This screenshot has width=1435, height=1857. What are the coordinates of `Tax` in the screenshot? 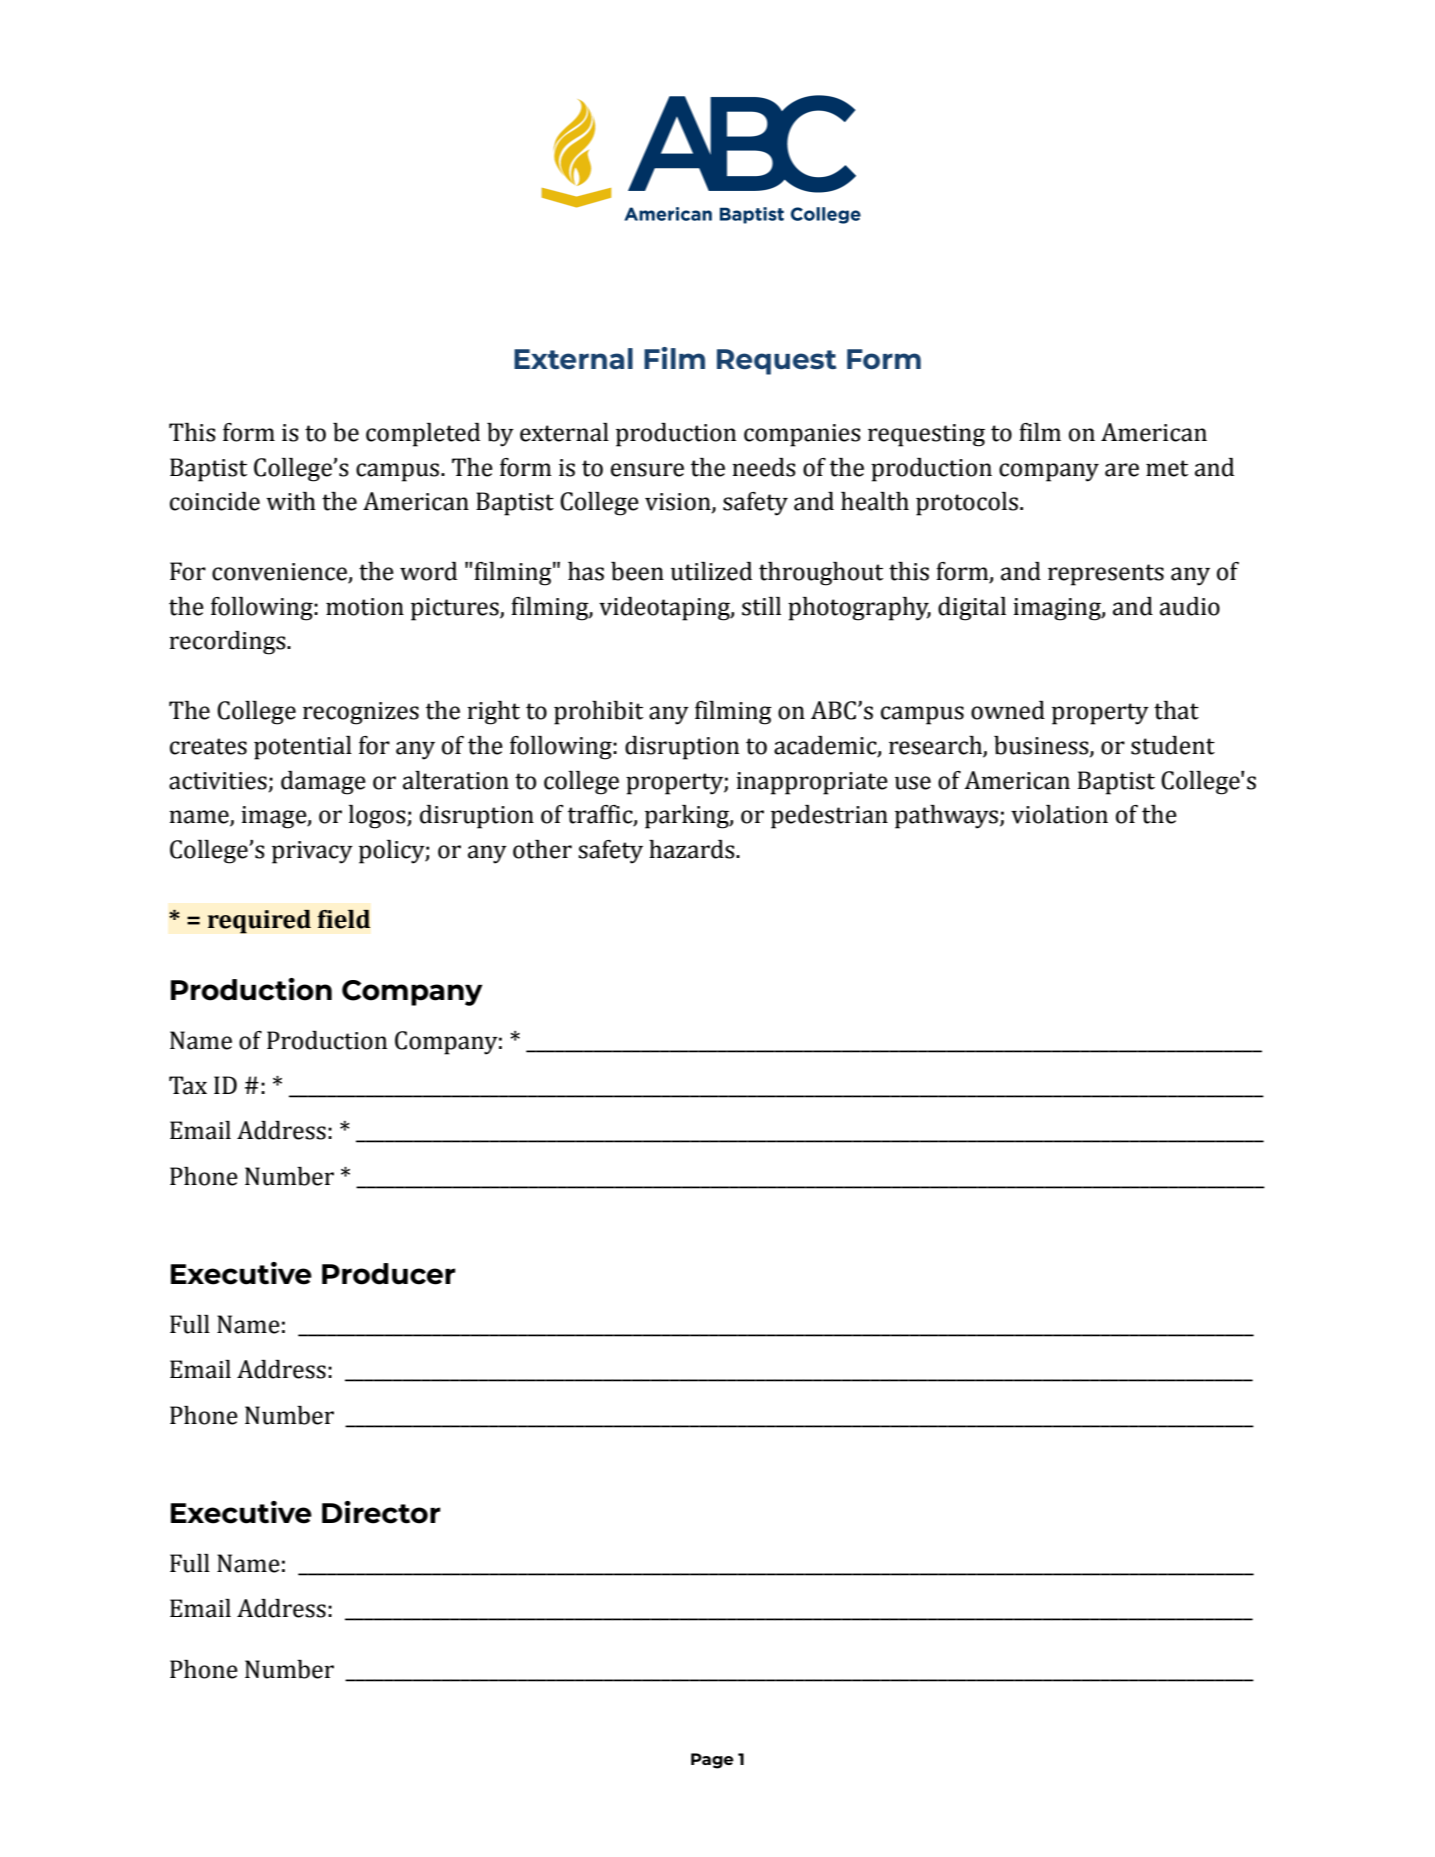 It's located at (188, 1085).
